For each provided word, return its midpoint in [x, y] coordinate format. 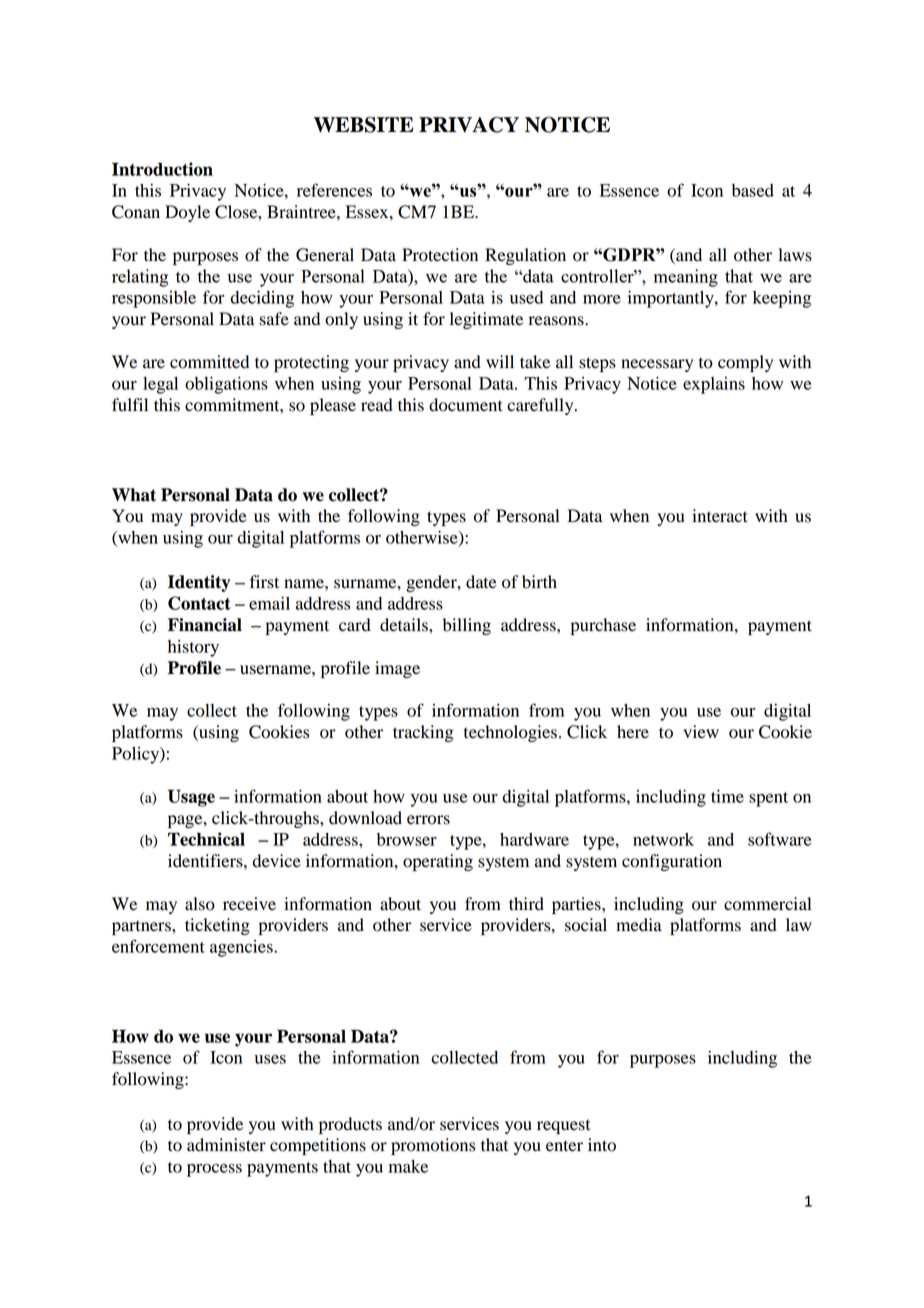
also [200, 904]
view [701, 732]
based [753, 190]
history [193, 648]
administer [226, 1145]
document [466, 405]
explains [714, 385]
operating [438, 862]
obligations [226, 385]
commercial [767, 904]
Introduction [162, 169]
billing [467, 626]
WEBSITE [364, 125]
